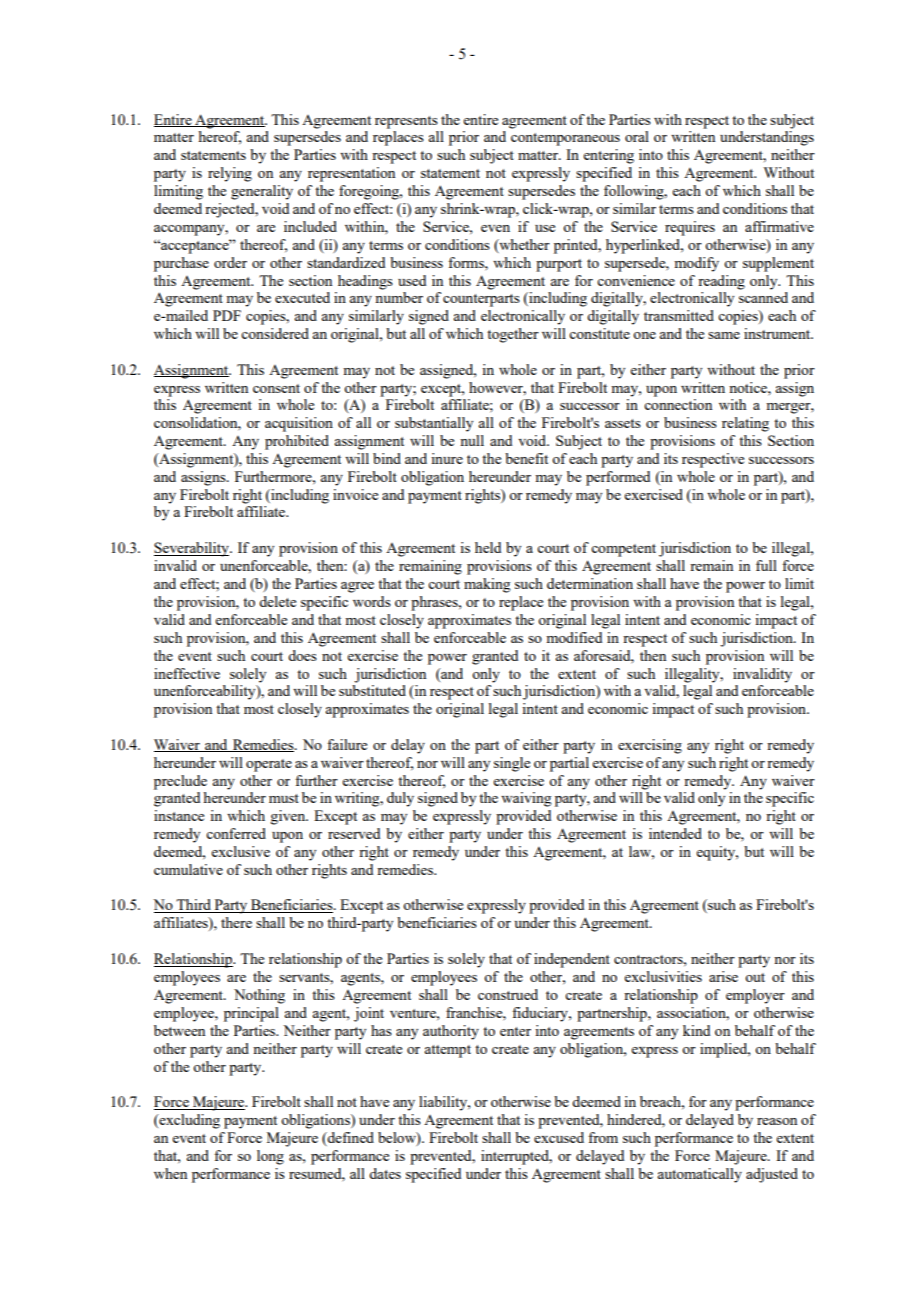 The width and height of the document is (924, 1308). What do you see at coordinates (302, 655) in the document?
I see `does` at bounding box center [302, 655].
